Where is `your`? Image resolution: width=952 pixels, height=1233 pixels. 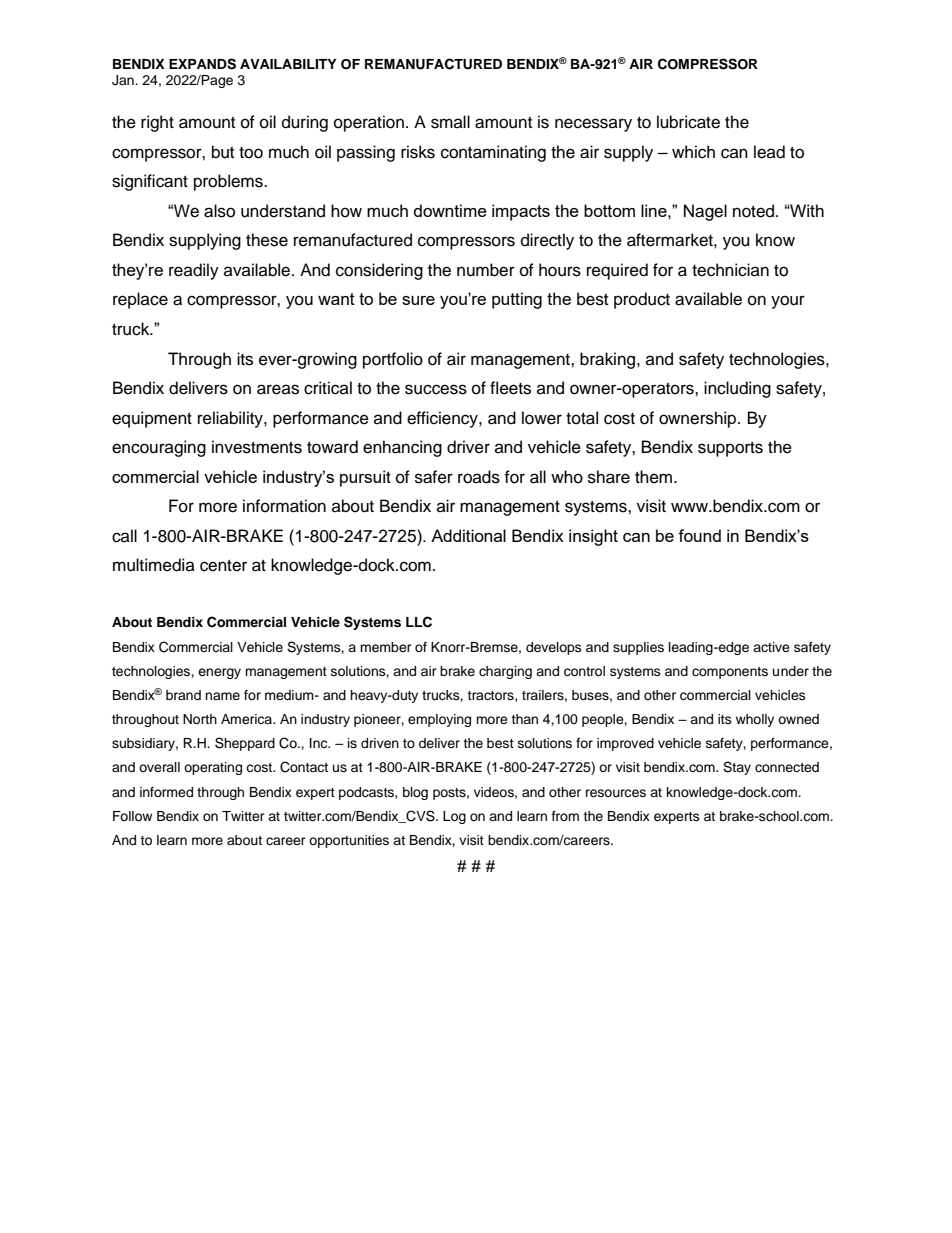 your is located at coordinates (788, 302).
